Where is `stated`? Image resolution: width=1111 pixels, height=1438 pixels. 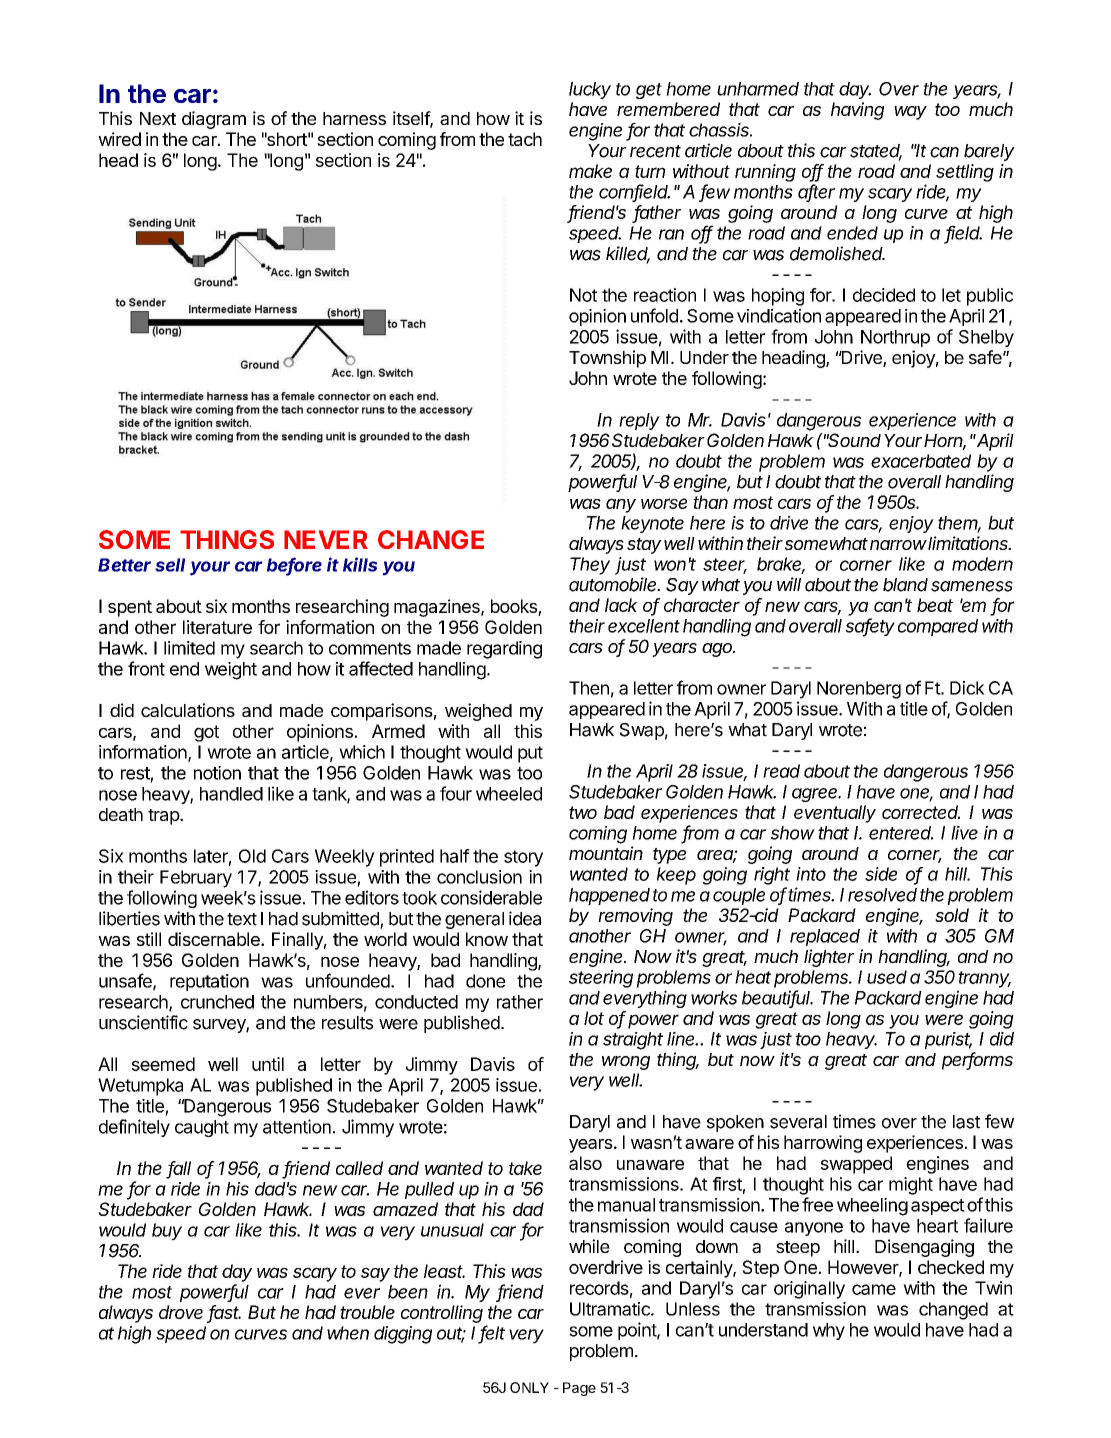
stated is located at coordinates (876, 152).
